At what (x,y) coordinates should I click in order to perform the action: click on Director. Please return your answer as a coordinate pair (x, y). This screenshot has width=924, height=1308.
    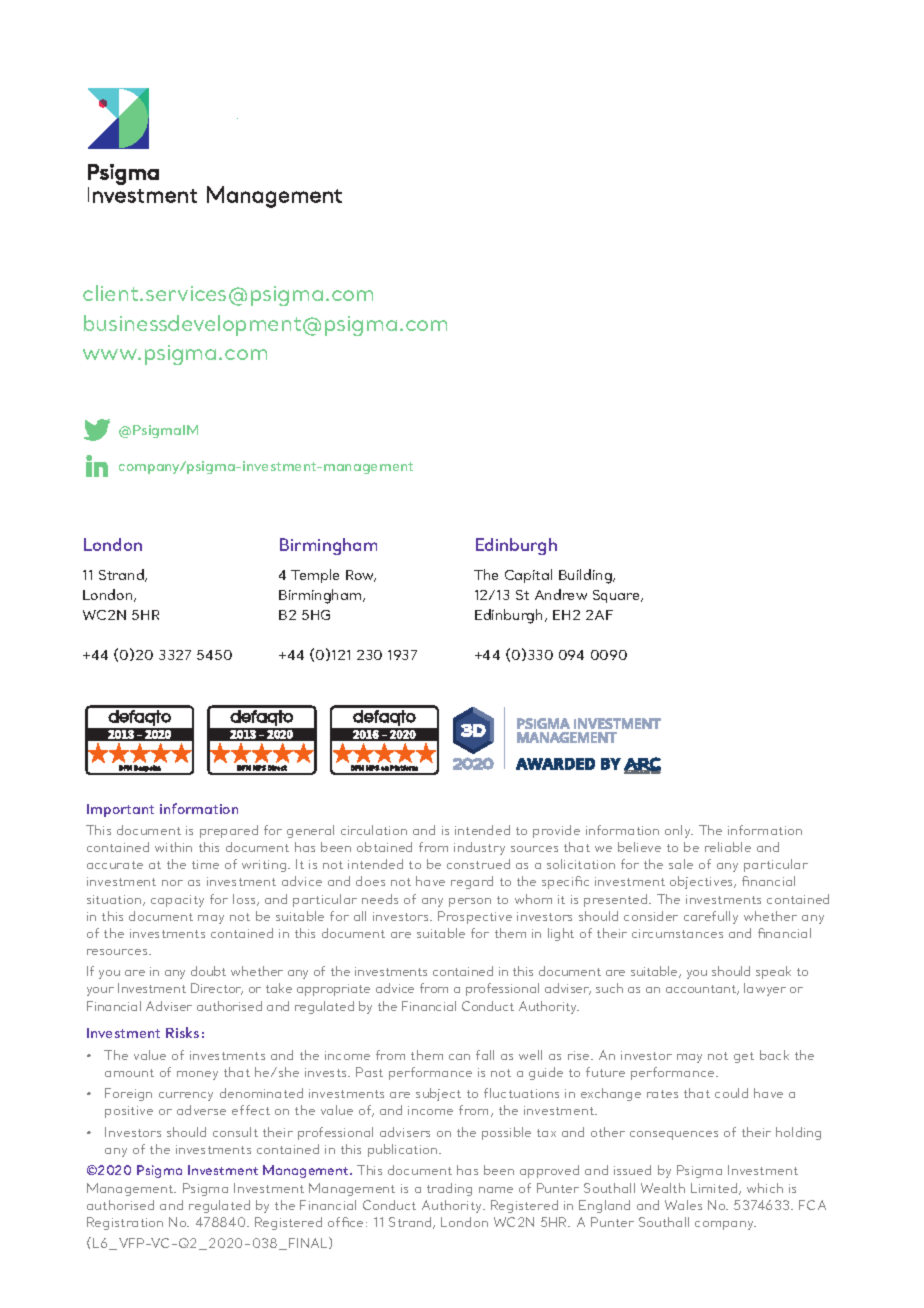
    Looking at the image, I should click on (217, 989).
